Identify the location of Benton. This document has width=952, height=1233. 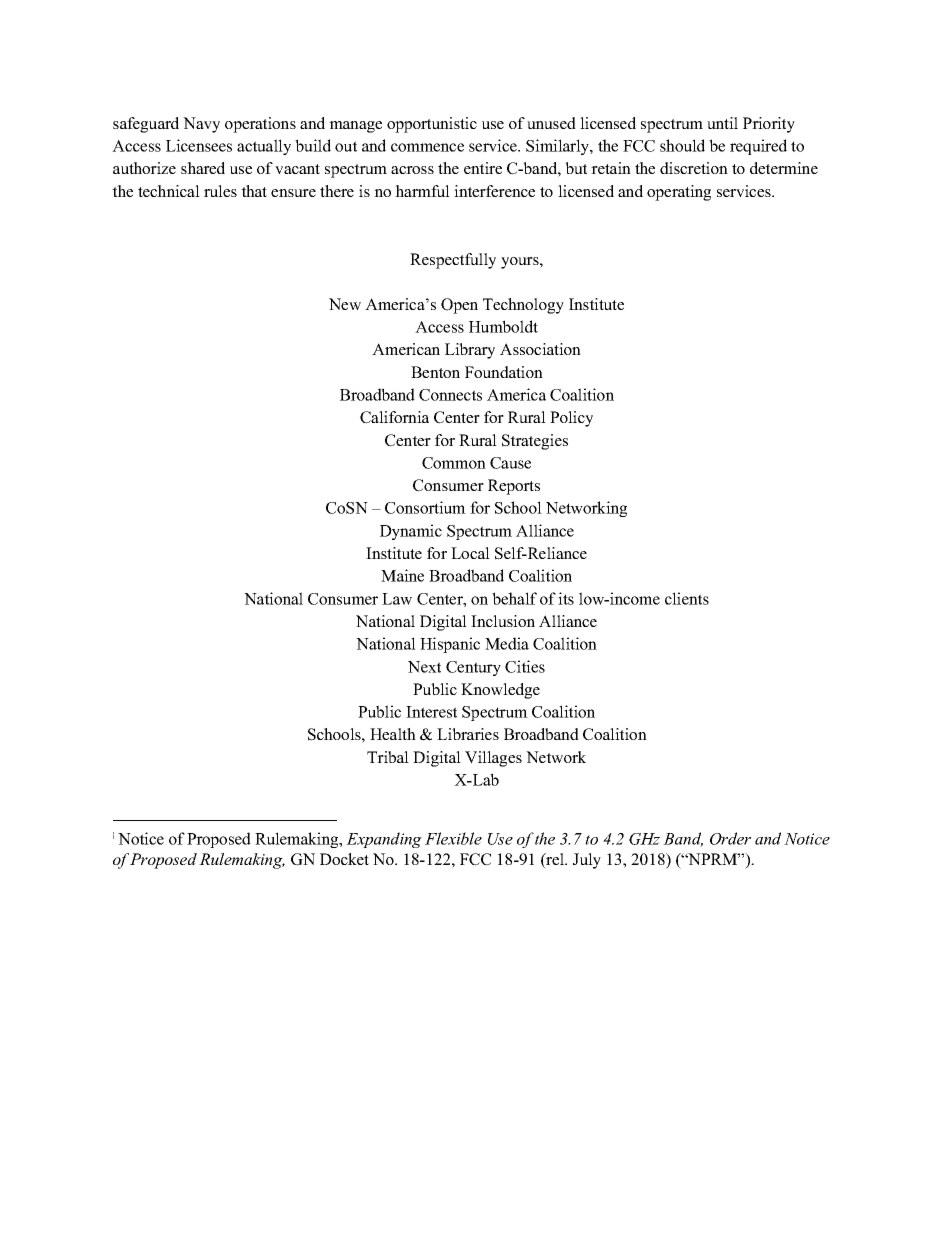
(435, 372).
